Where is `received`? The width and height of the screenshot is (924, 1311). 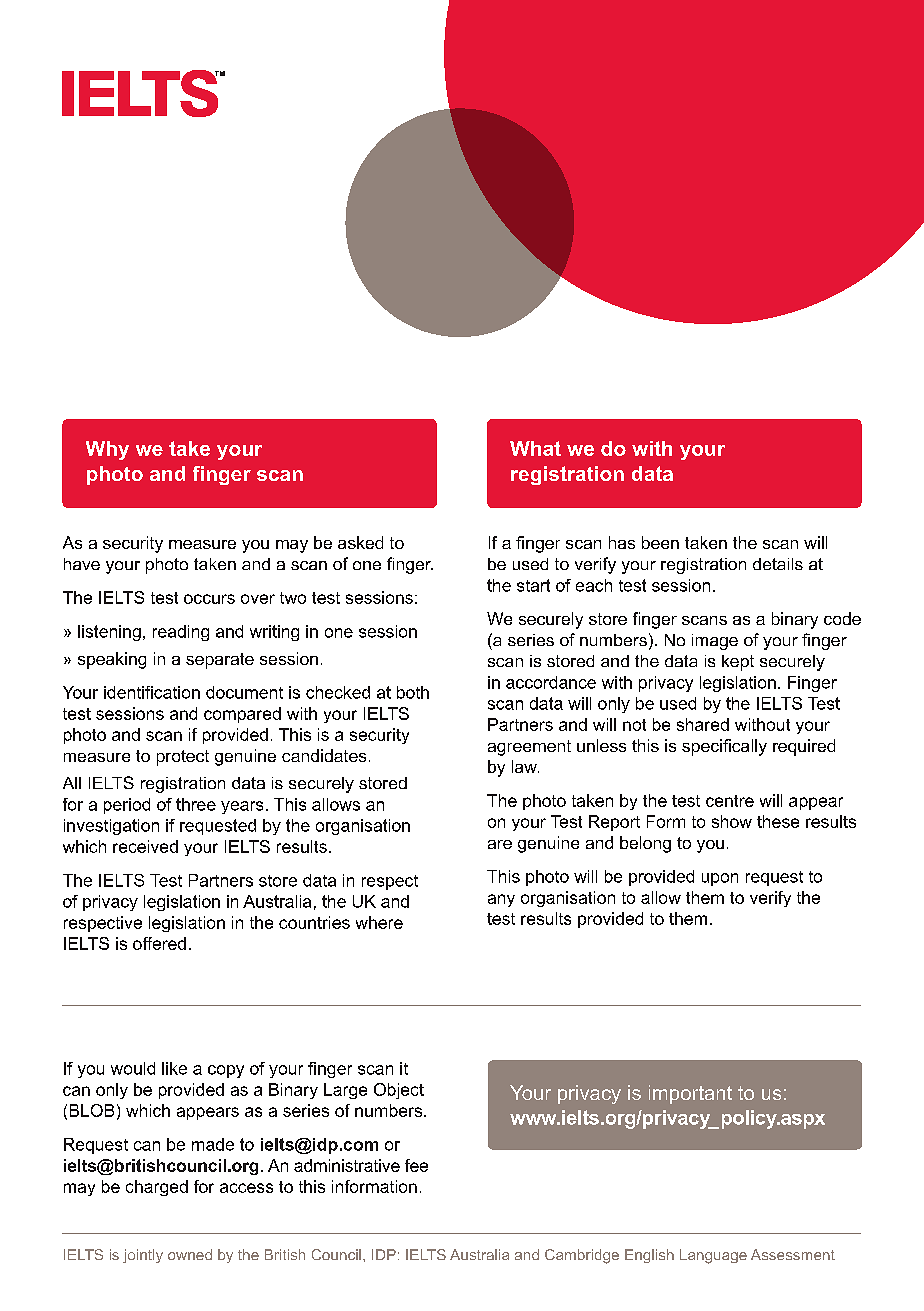
received is located at coordinates (145, 846).
